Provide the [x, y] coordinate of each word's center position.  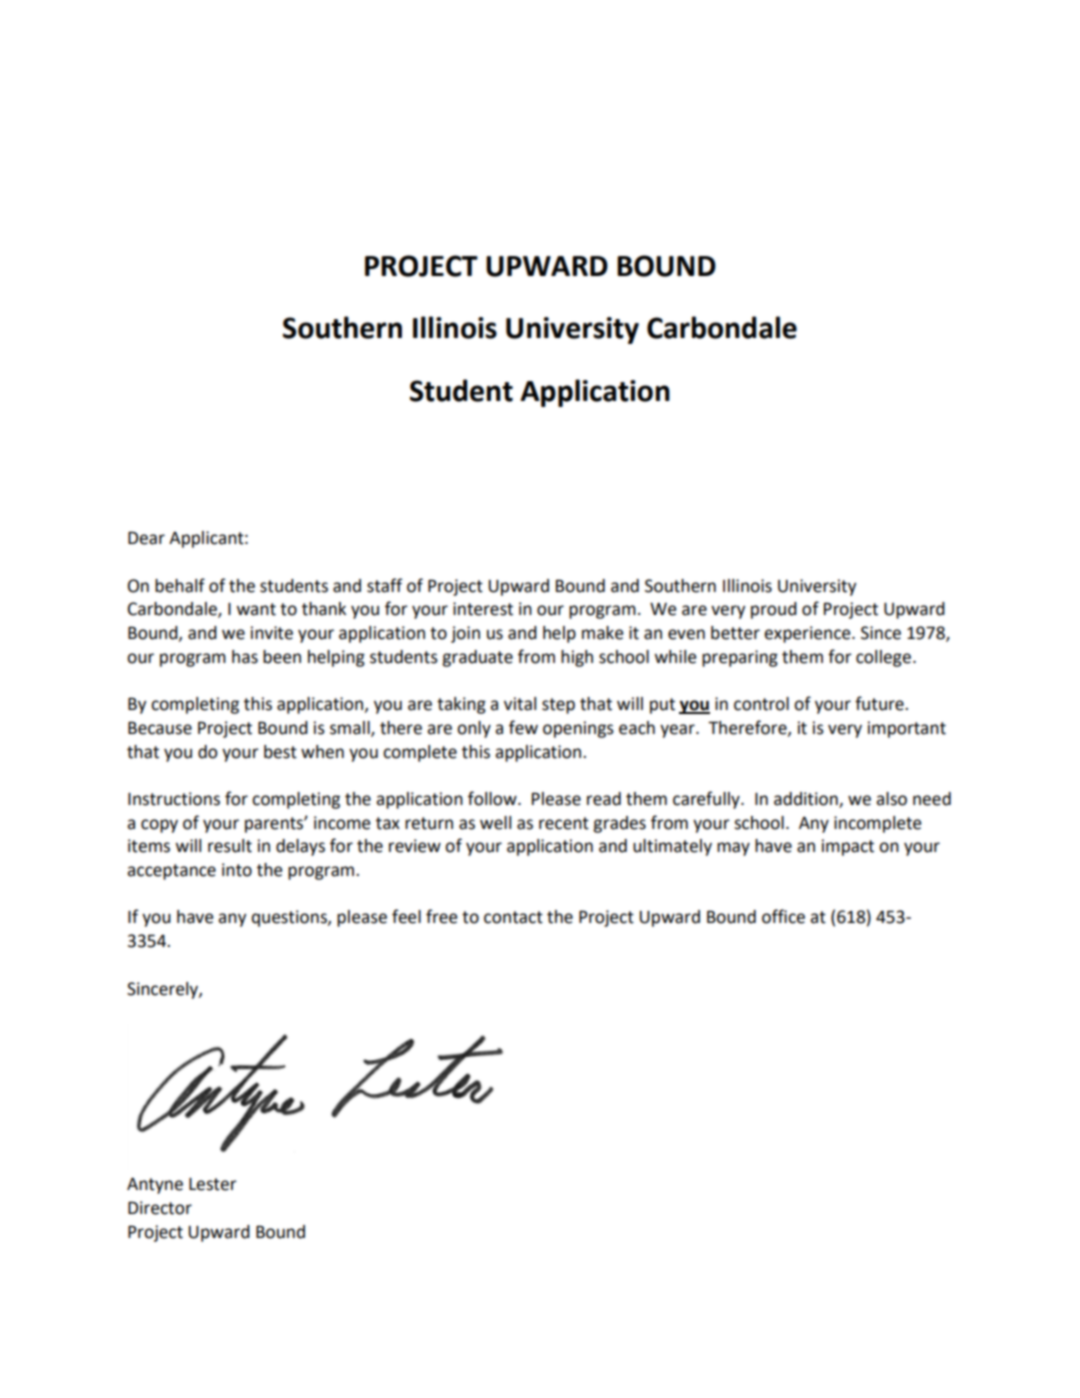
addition [807, 800]
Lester [213, 1184]
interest [483, 609]
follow [493, 798]
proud [774, 610]
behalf [180, 585]
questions [290, 918]
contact [513, 917]
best [280, 752]
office [783, 916]
